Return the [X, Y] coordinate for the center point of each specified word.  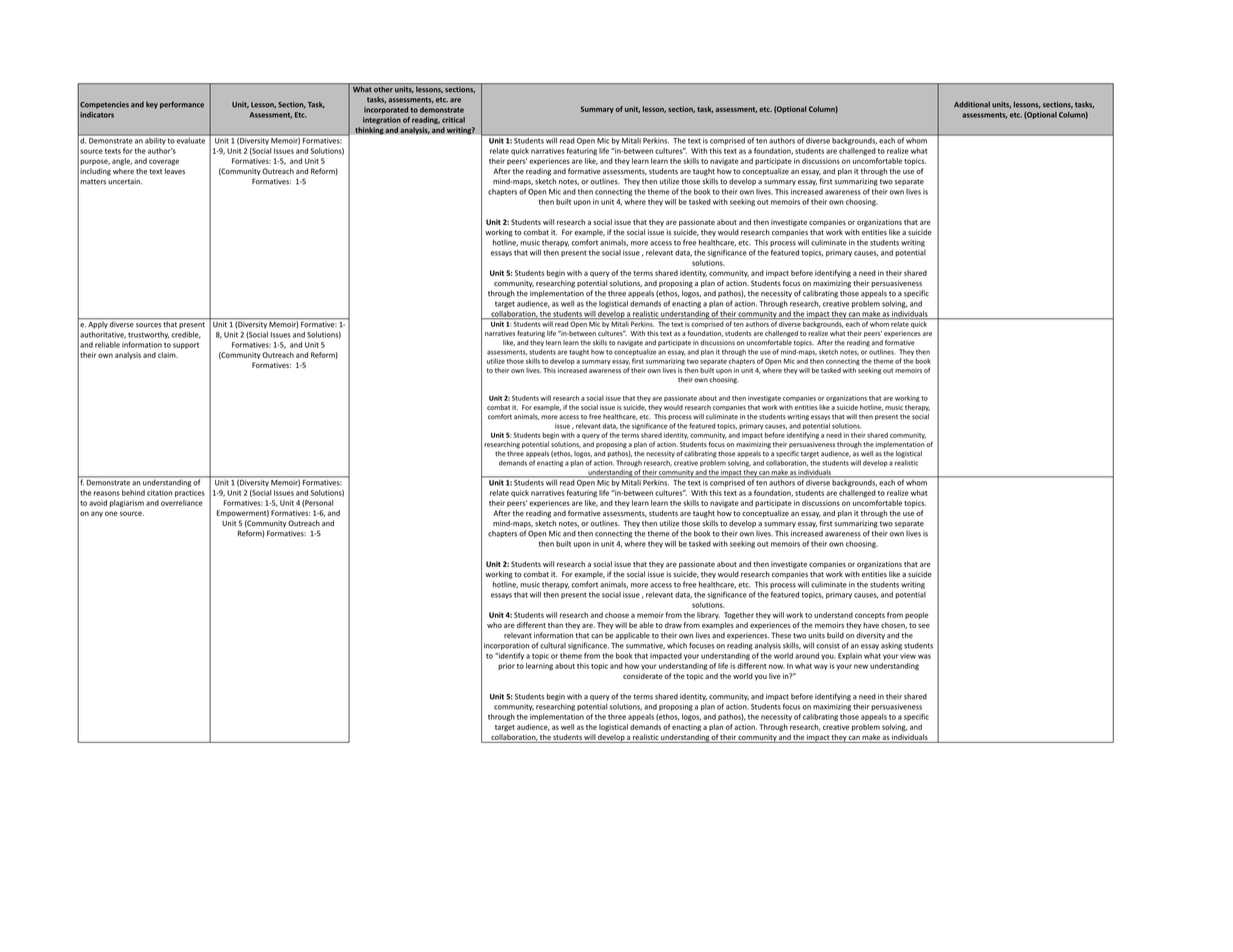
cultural [553, 645]
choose [617, 615]
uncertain [125, 181]
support [186, 346]
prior [506, 666]
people [916, 615]
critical [453, 120]
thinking [369, 131]
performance [182, 105]
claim [168, 355]
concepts [870, 616]
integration [382, 120]
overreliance [182, 503]
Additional [972, 104]
